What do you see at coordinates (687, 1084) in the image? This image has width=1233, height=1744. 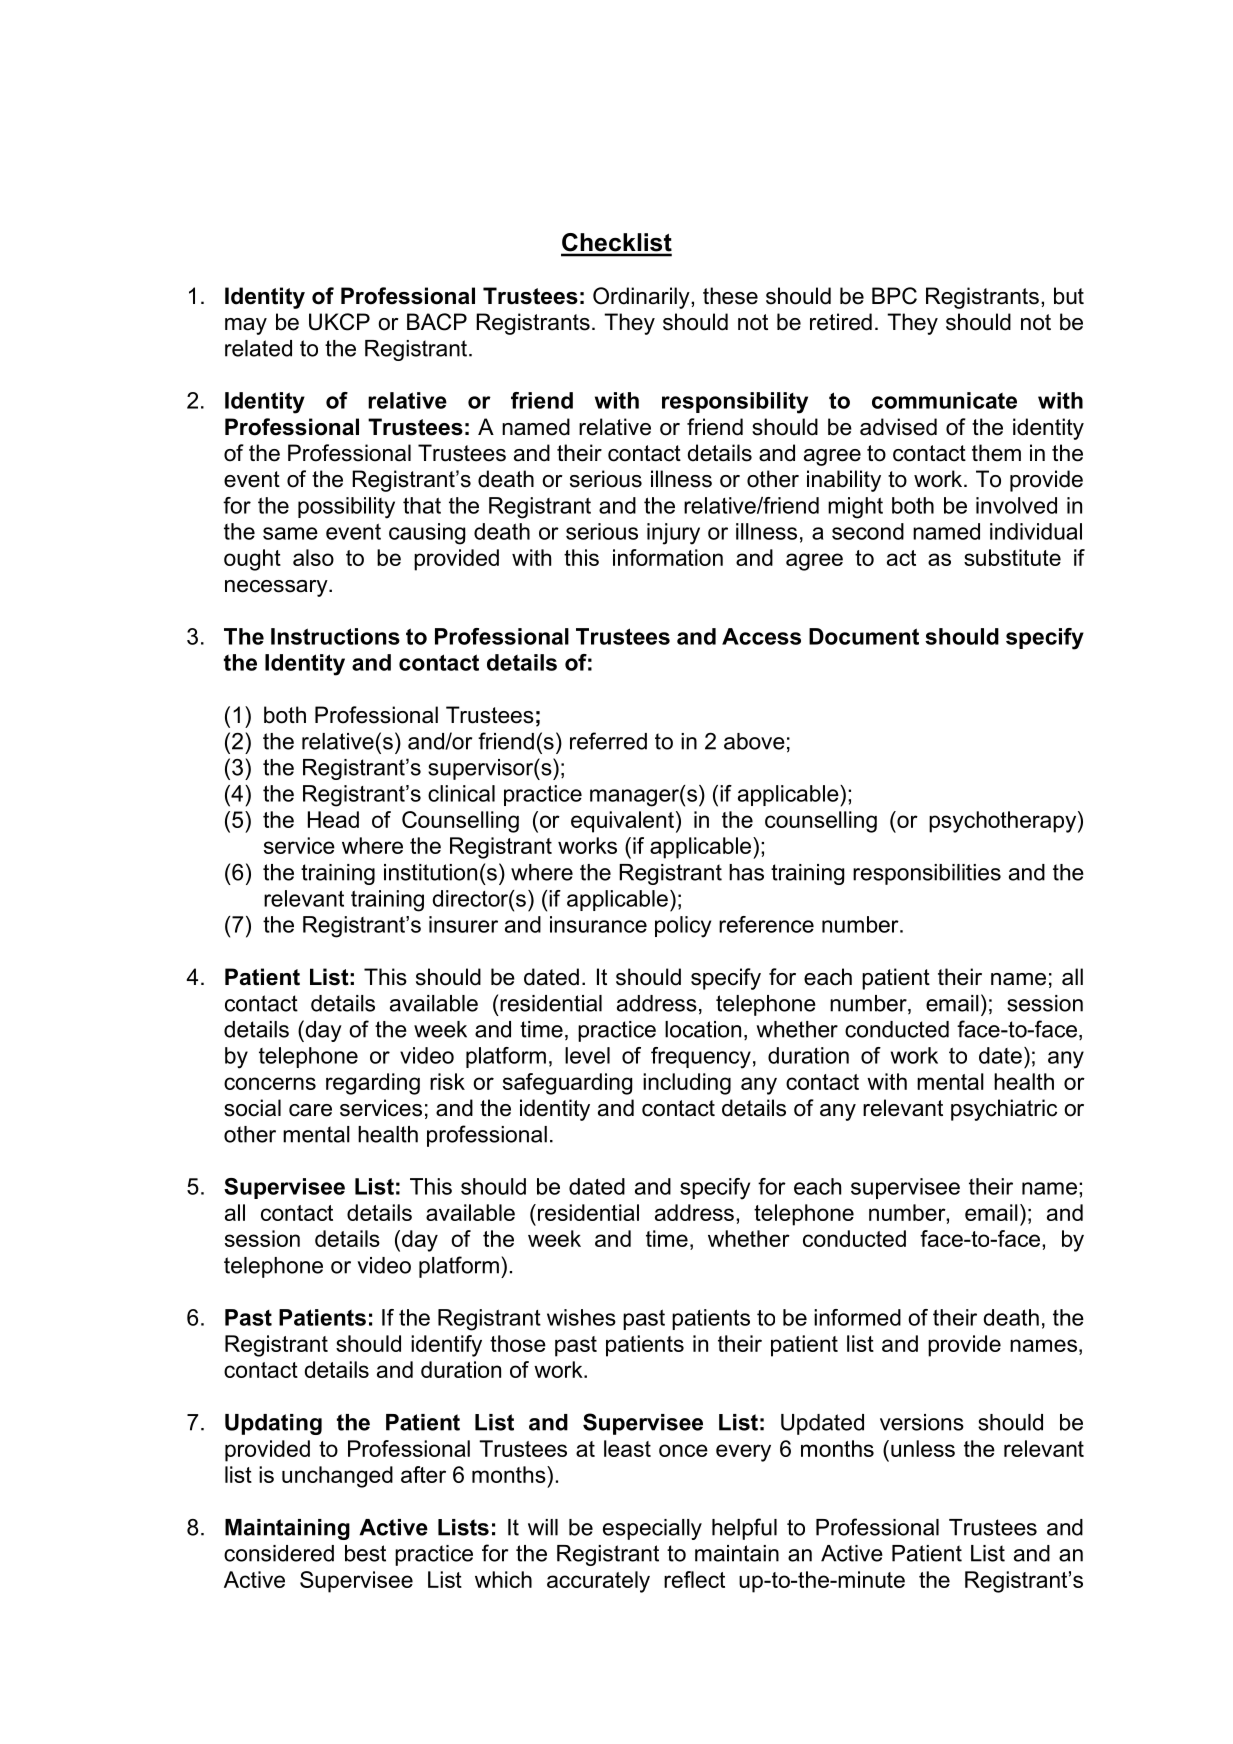 I see `including` at bounding box center [687, 1084].
